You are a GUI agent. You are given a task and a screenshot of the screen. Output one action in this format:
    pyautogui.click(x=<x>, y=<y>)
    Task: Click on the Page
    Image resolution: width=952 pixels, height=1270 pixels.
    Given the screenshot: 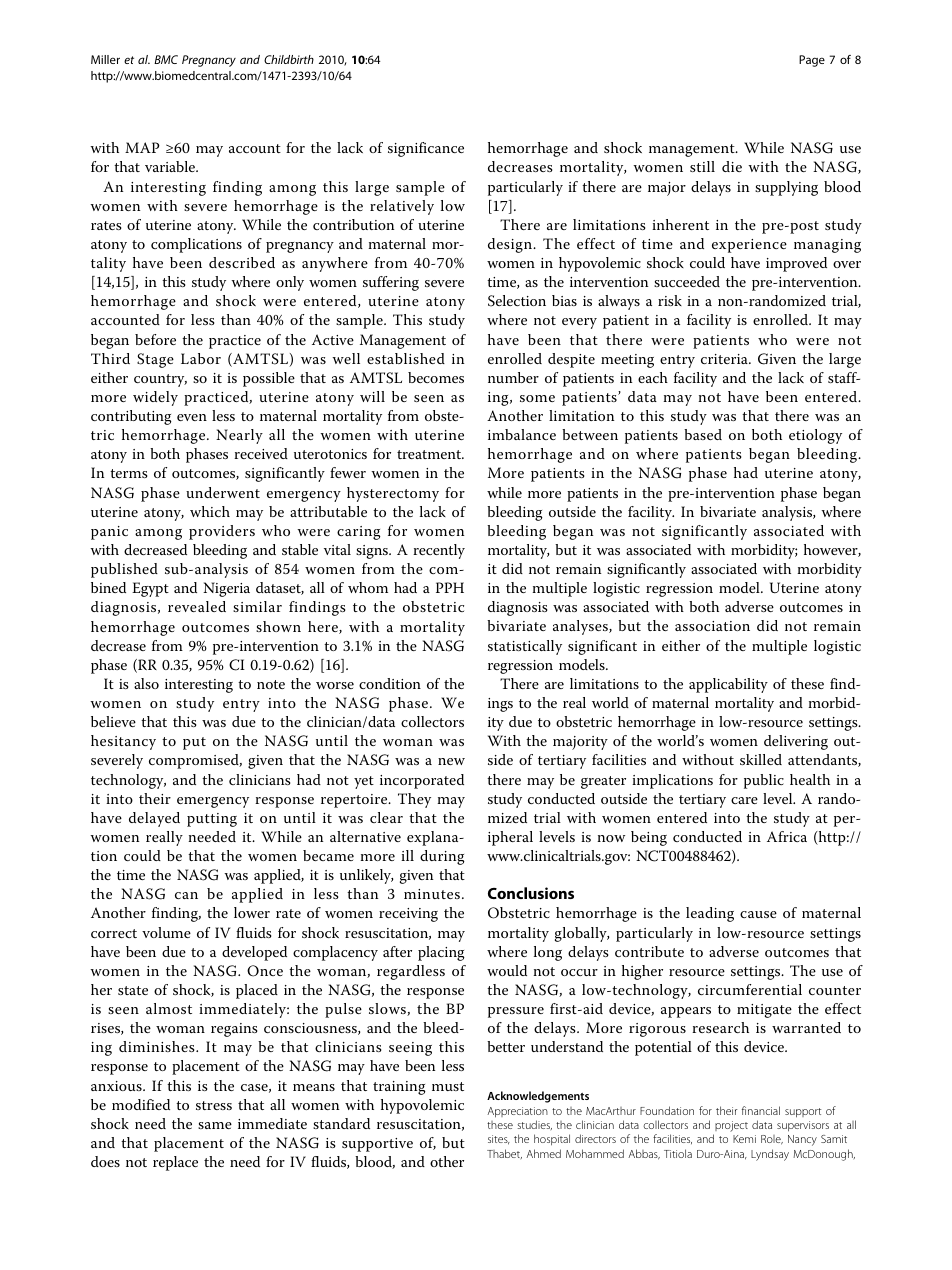 What is the action you would take?
    pyautogui.click(x=812, y=61)
